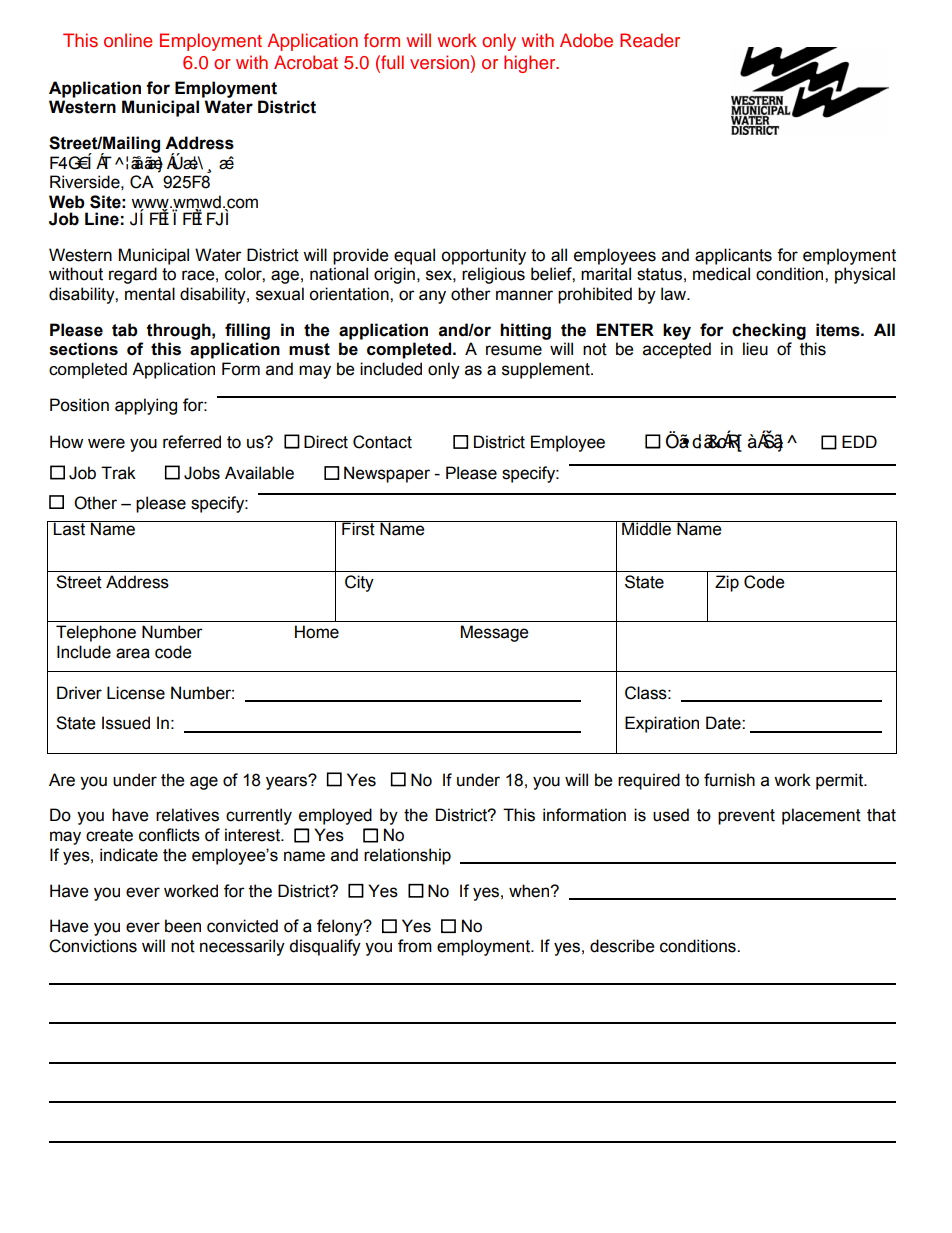 The height and width of the screenshot is (1233, 952). Describe the element at coordinates (70, 528) in the screenshot. I see `Last` at that location.
